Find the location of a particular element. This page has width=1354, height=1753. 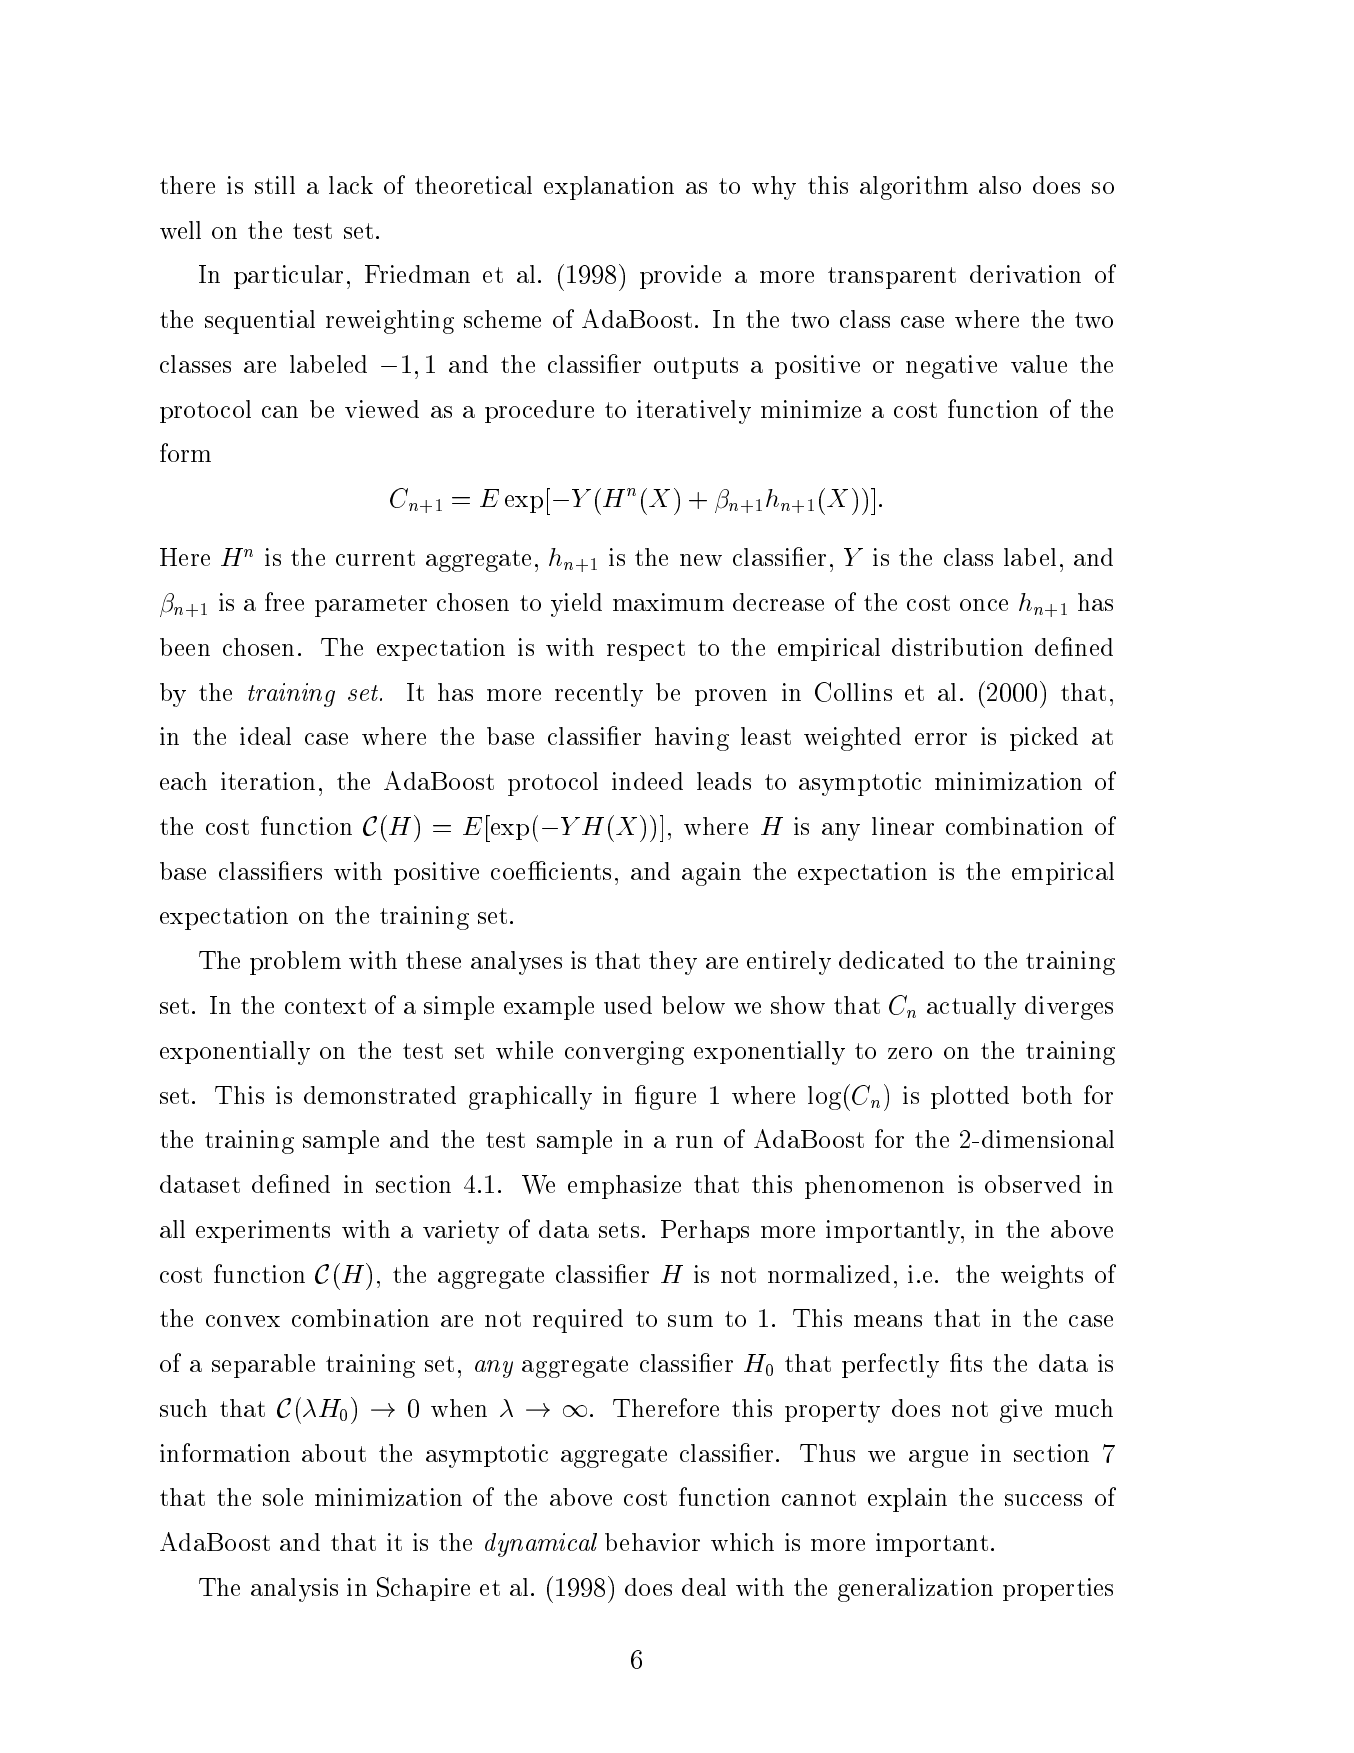

provide is located at coordinates (680, 277).
